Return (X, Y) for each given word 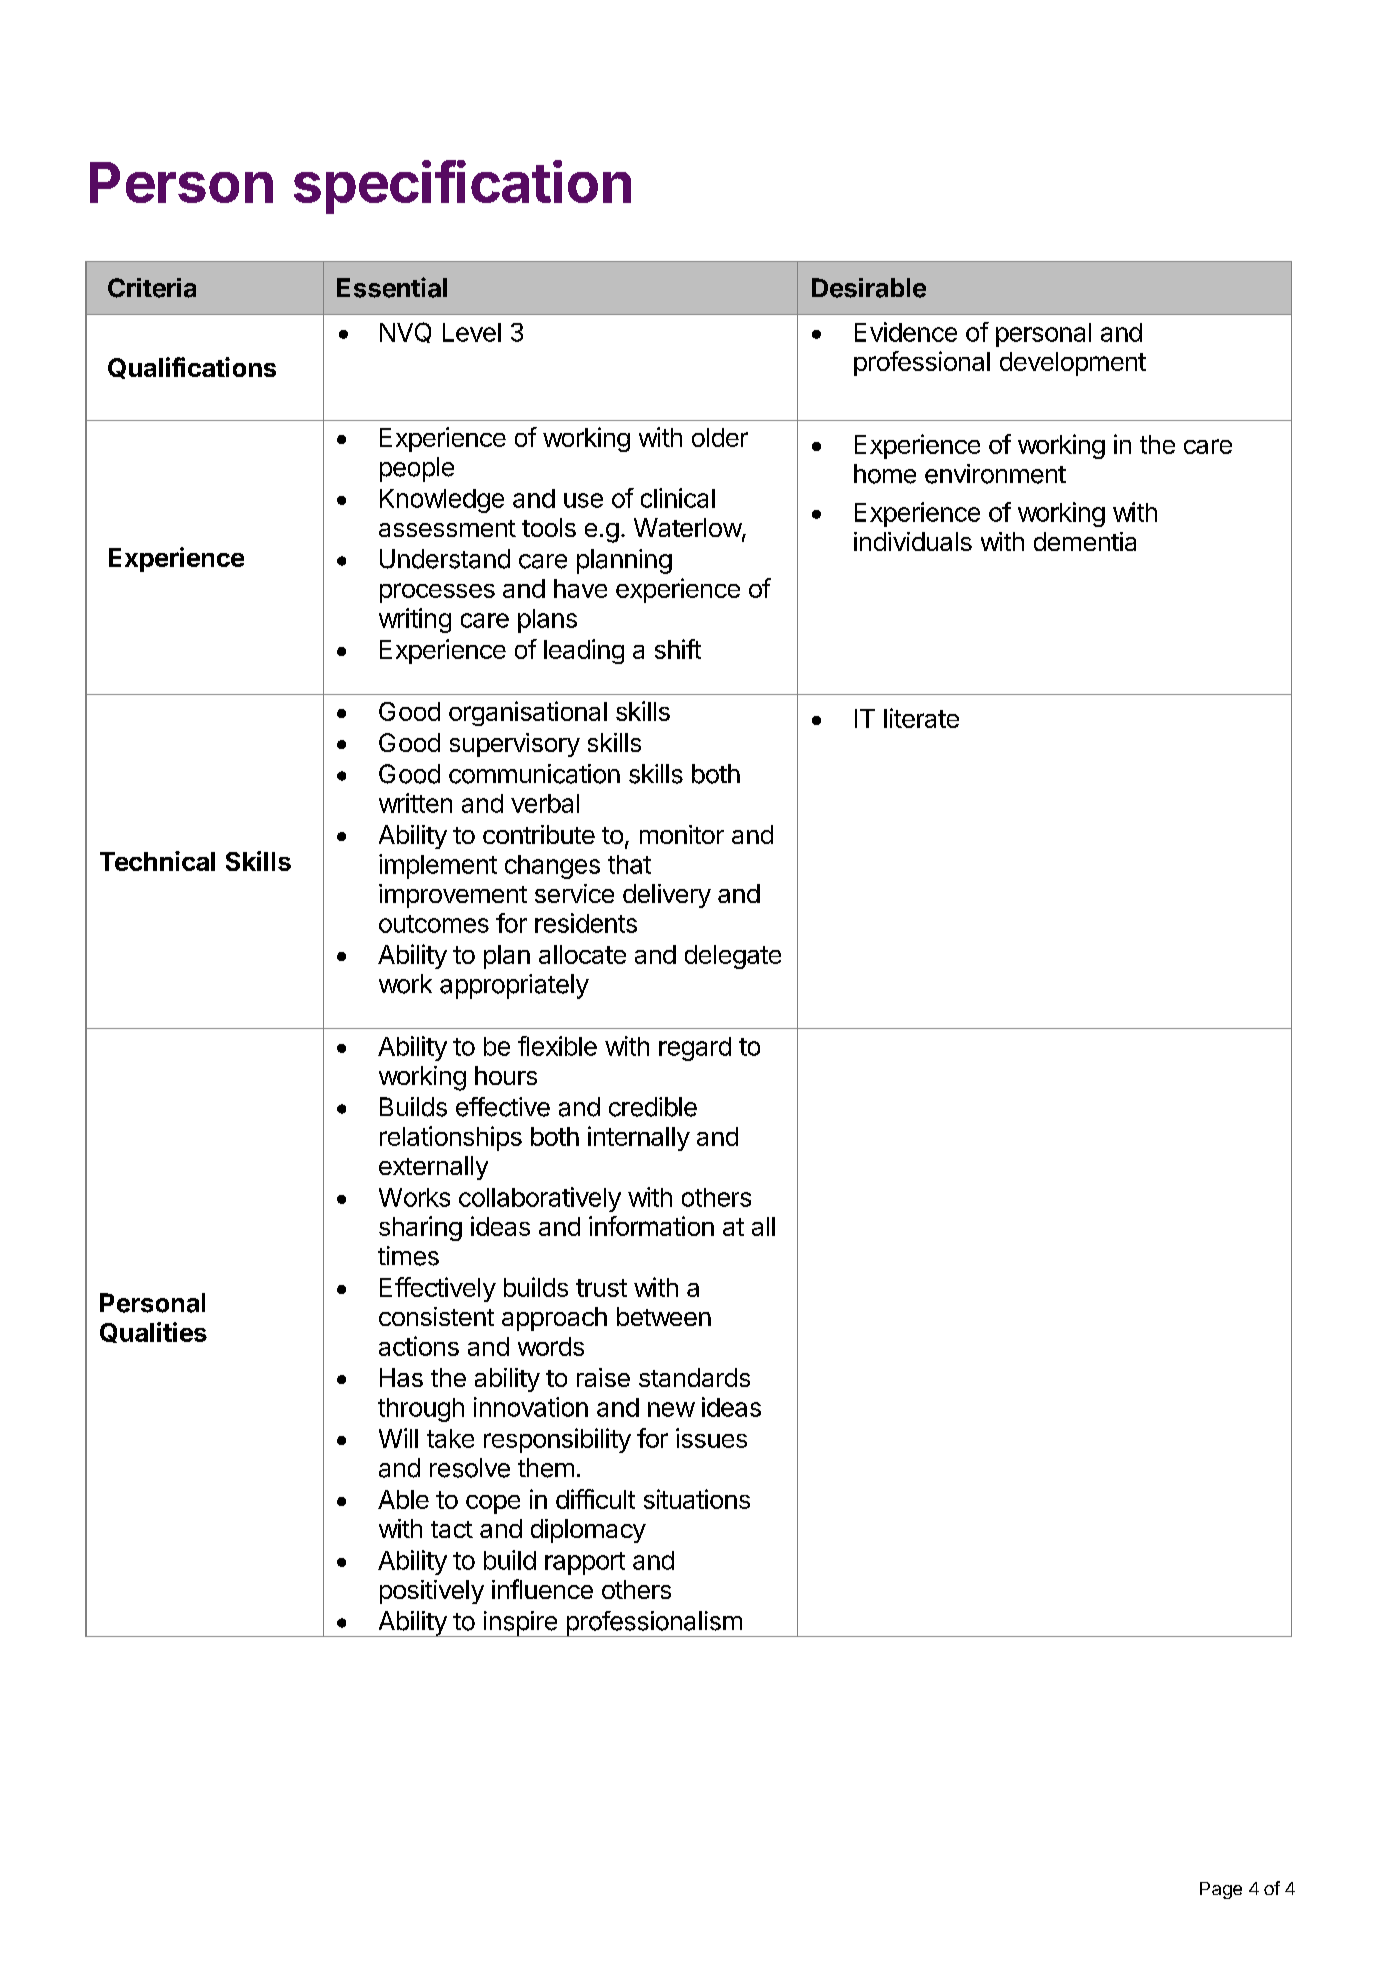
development (1073, 364)
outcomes (434, 924)
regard (695, 1049)
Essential (392, 287)
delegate (733, 957)
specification (462, 187)
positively (432, 1592)
